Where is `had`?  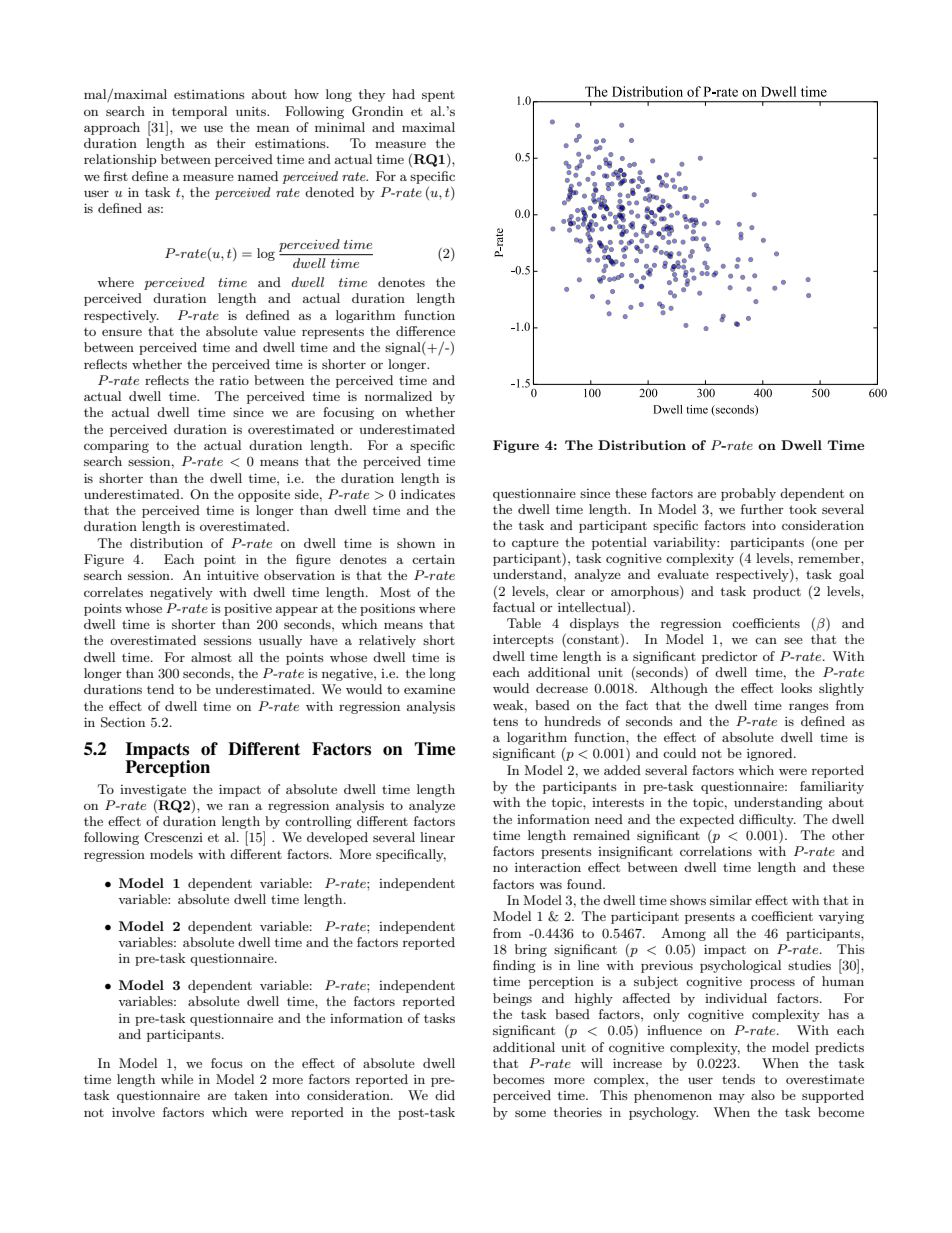
had is located at coordinates (403, 94).
